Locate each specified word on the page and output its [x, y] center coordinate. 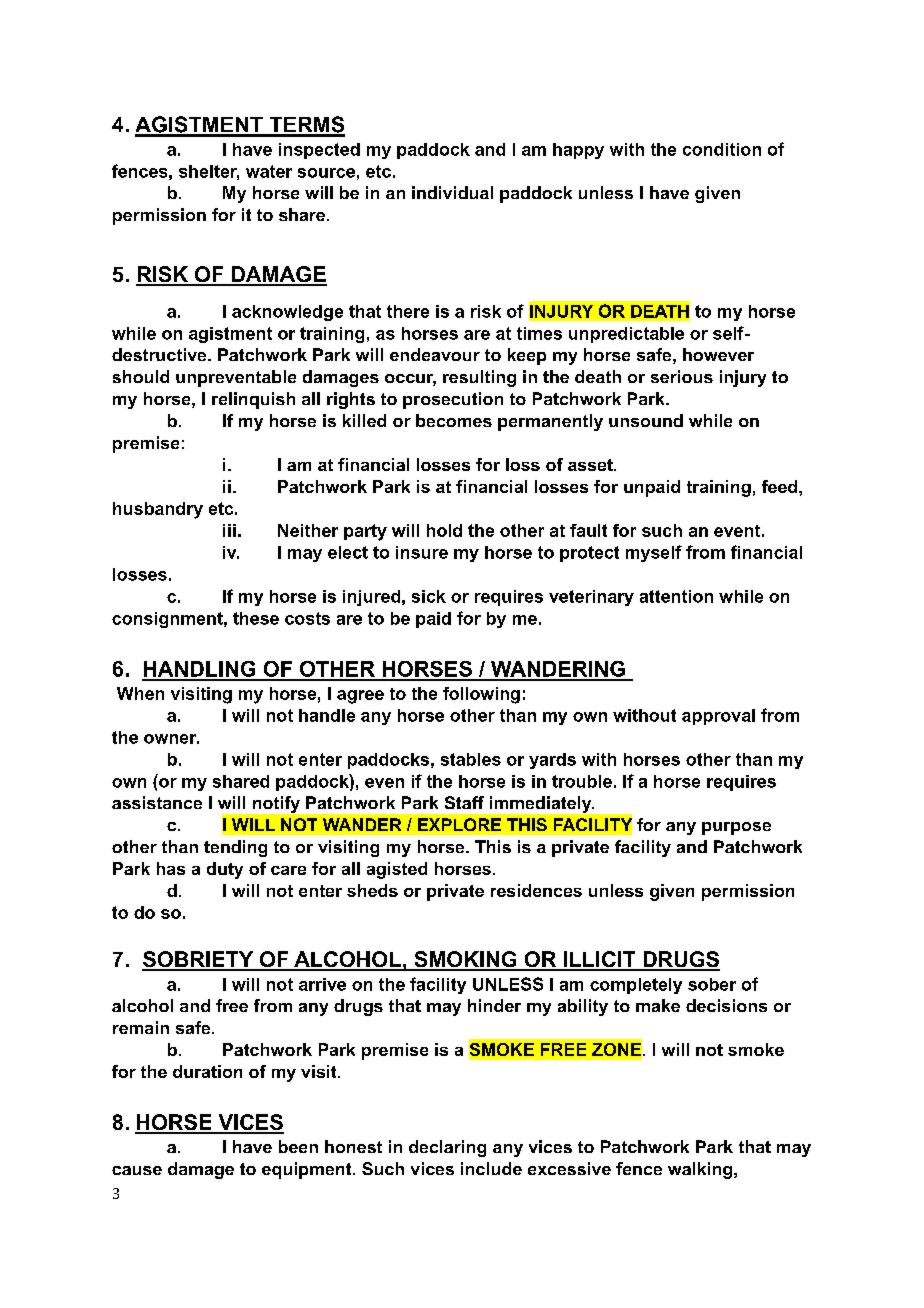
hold [444, 530]
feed [781, 486]
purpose [736, 828]
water [269, 171]
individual [452, 192]
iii [229, 530]
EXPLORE [459, 824]
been [298, 1146]
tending [235, 848]
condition [722, 149]
